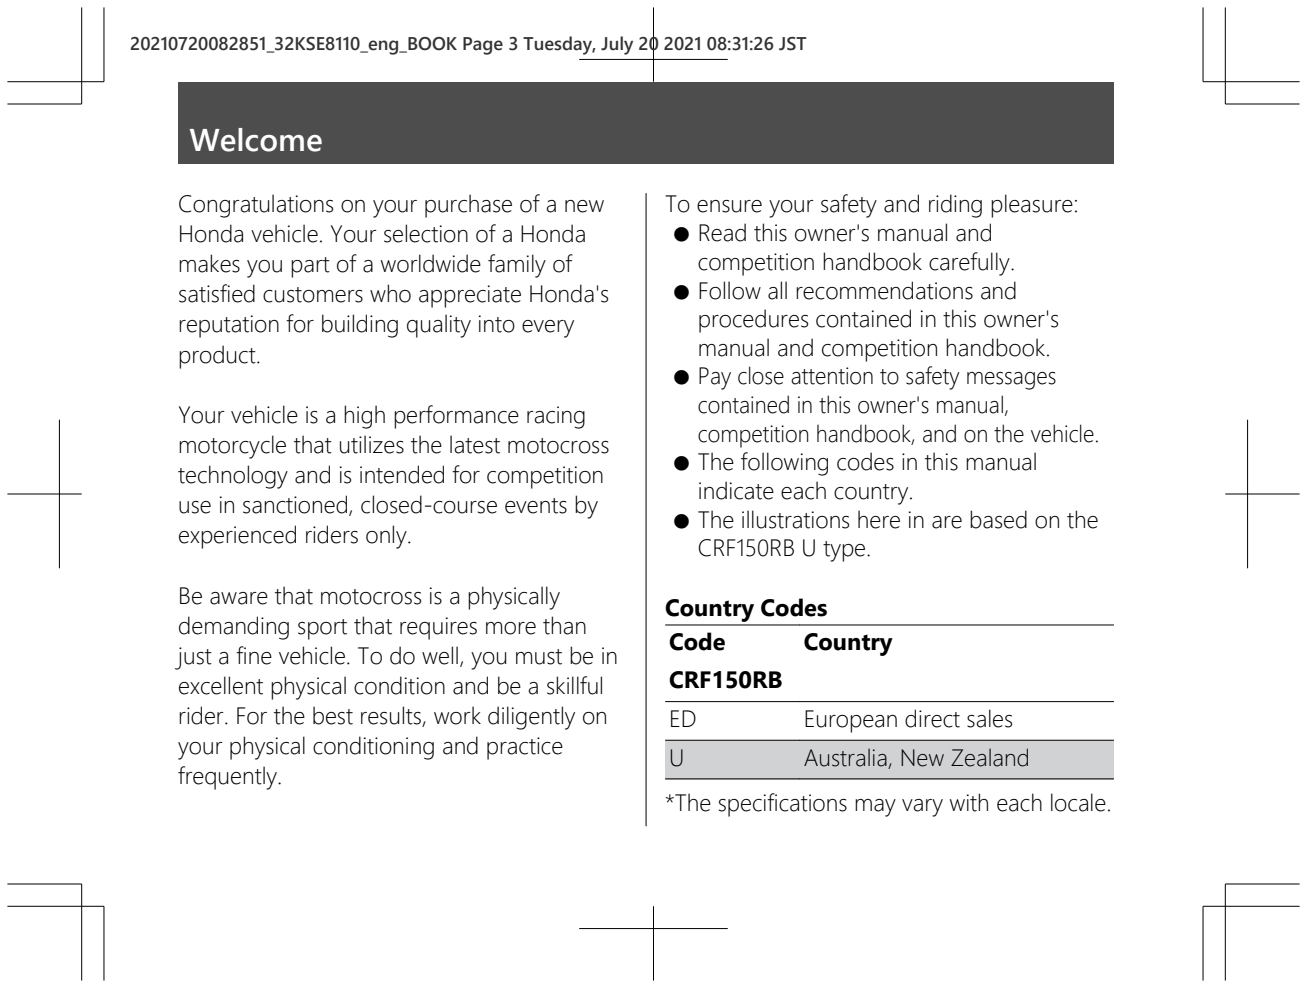 This screenshot has width=1307, height=988. What do you see at coordinates (792, 44) in the screenshot?
I see `JST` at bounding box center [792, 44].
